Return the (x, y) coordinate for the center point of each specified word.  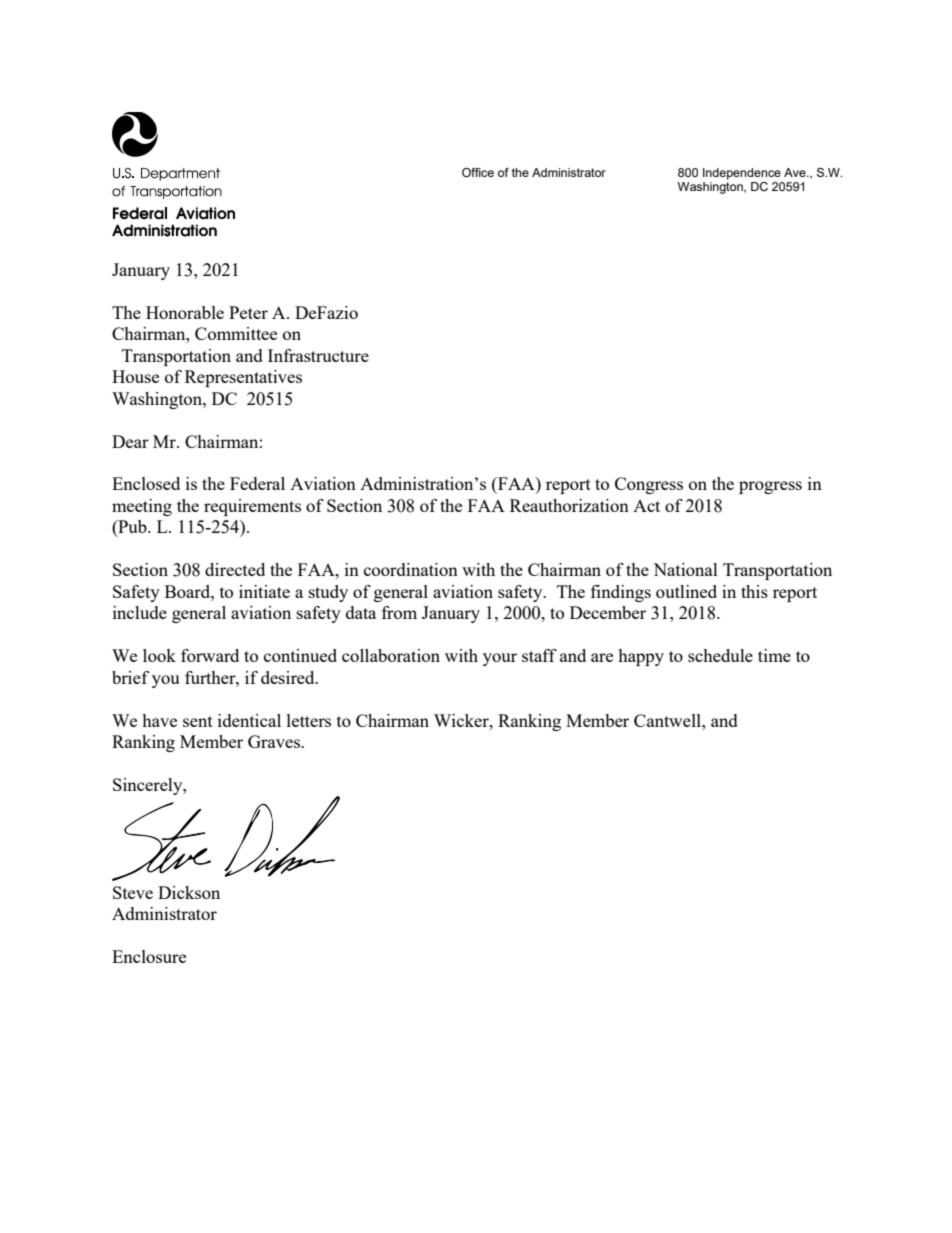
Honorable (185, 312)
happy (641, 657)
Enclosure (149, 956)
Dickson (189, 892)
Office (478, 172)
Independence (742, 174)
